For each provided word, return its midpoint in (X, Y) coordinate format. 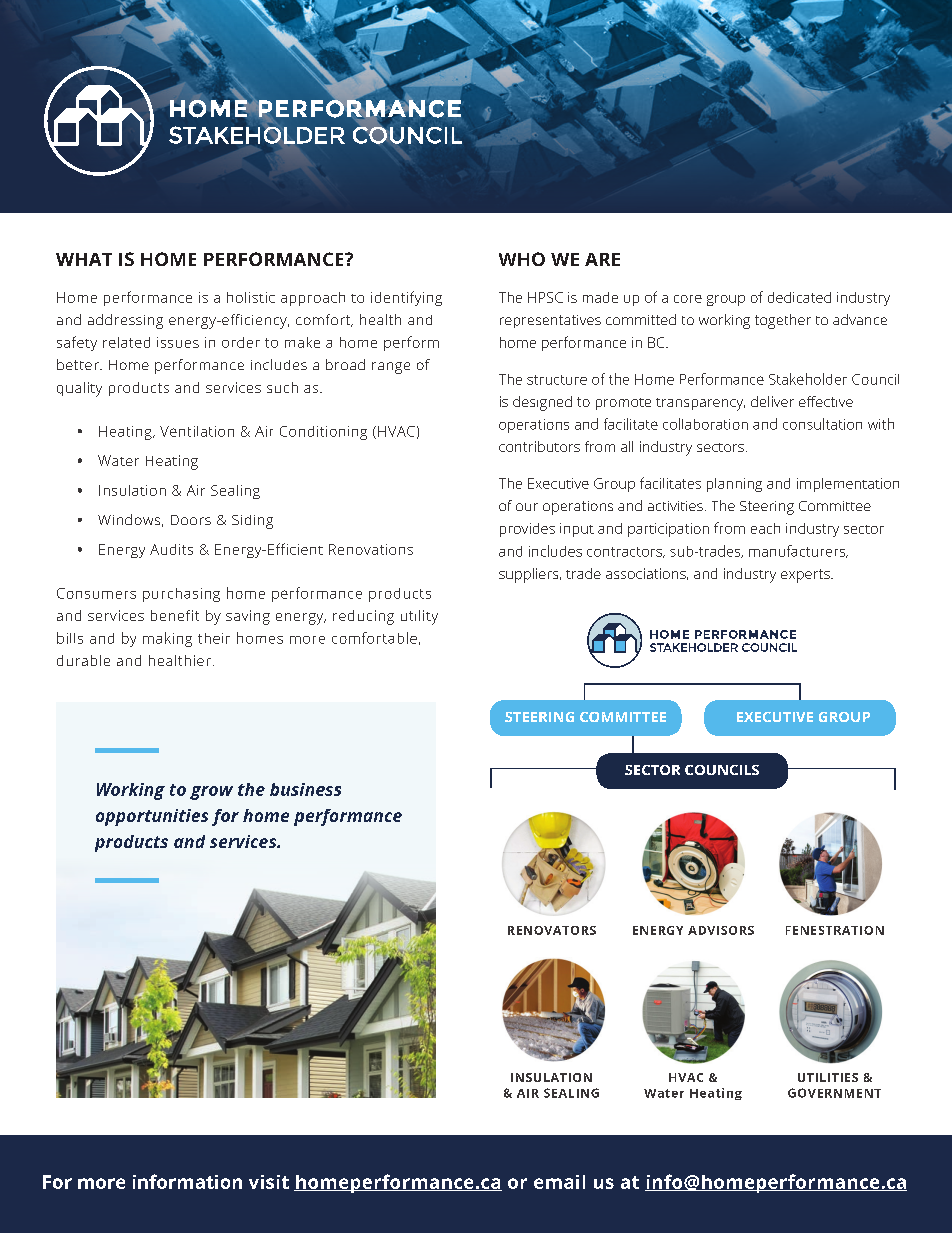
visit (269, 1182)
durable (83, 660)
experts (806, 576)
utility (419, 617)
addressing (125, 321)
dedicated (799, 297)
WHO (522, 259)
